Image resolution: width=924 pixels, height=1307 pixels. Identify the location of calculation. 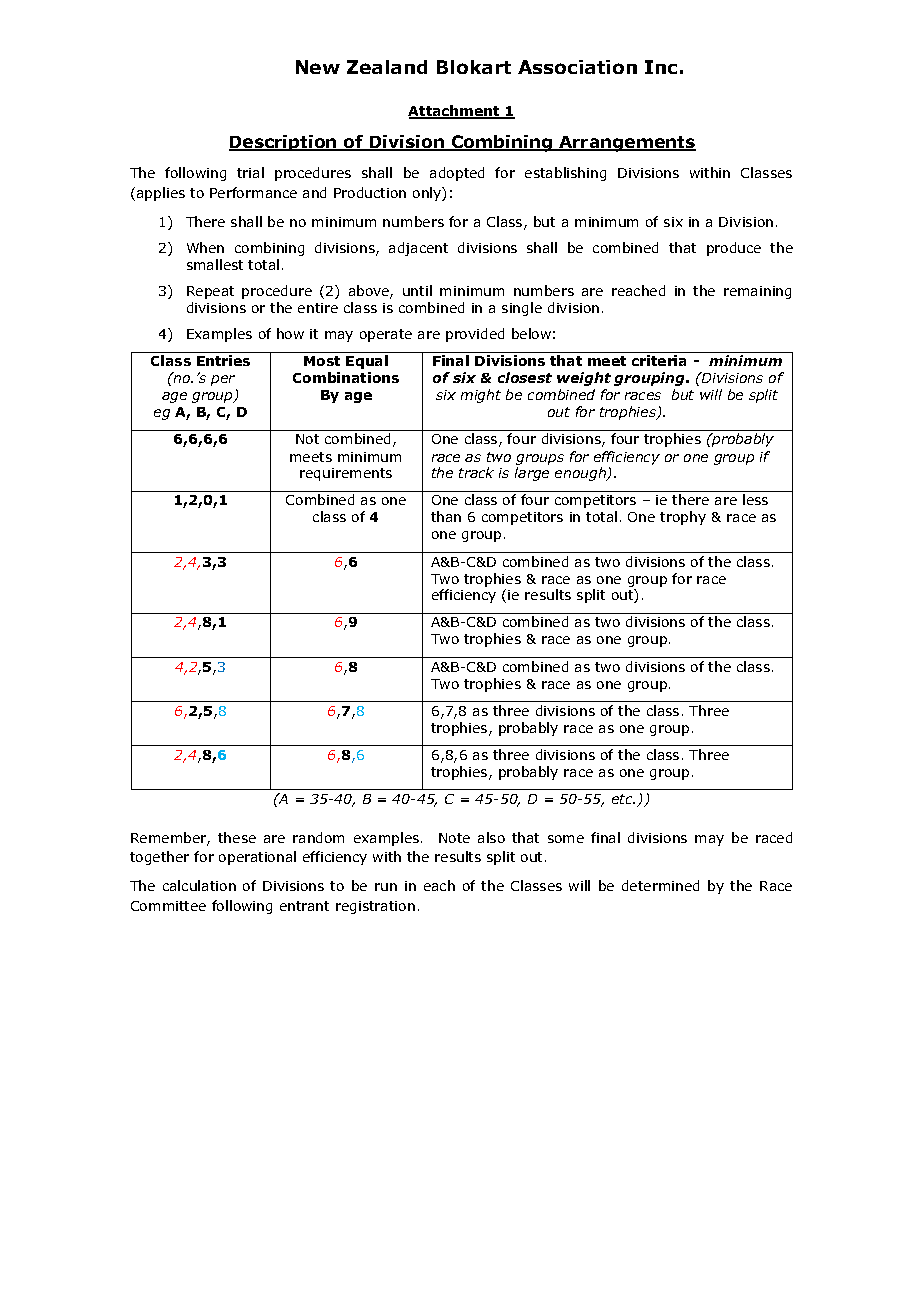
(199, 885).
